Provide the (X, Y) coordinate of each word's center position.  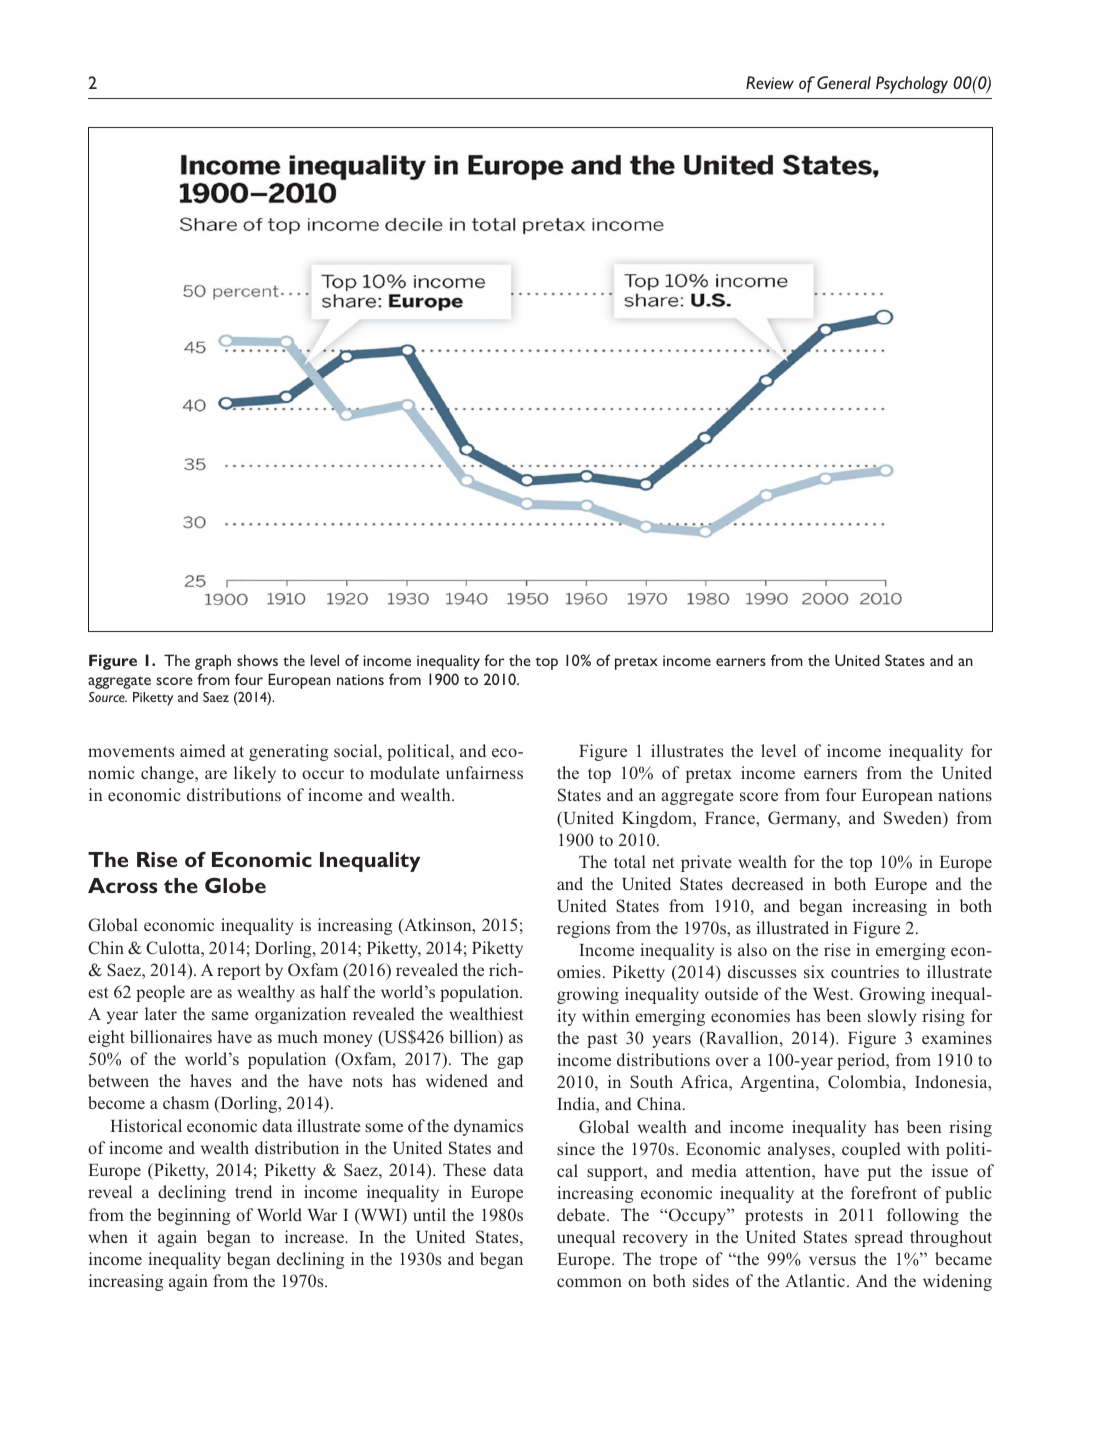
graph (213, 662)
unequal (586, 1238)
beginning (194, 1216)
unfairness (484, 772)
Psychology (912, 85)
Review (770, 82)
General (844, 82)
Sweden (914, 818)
